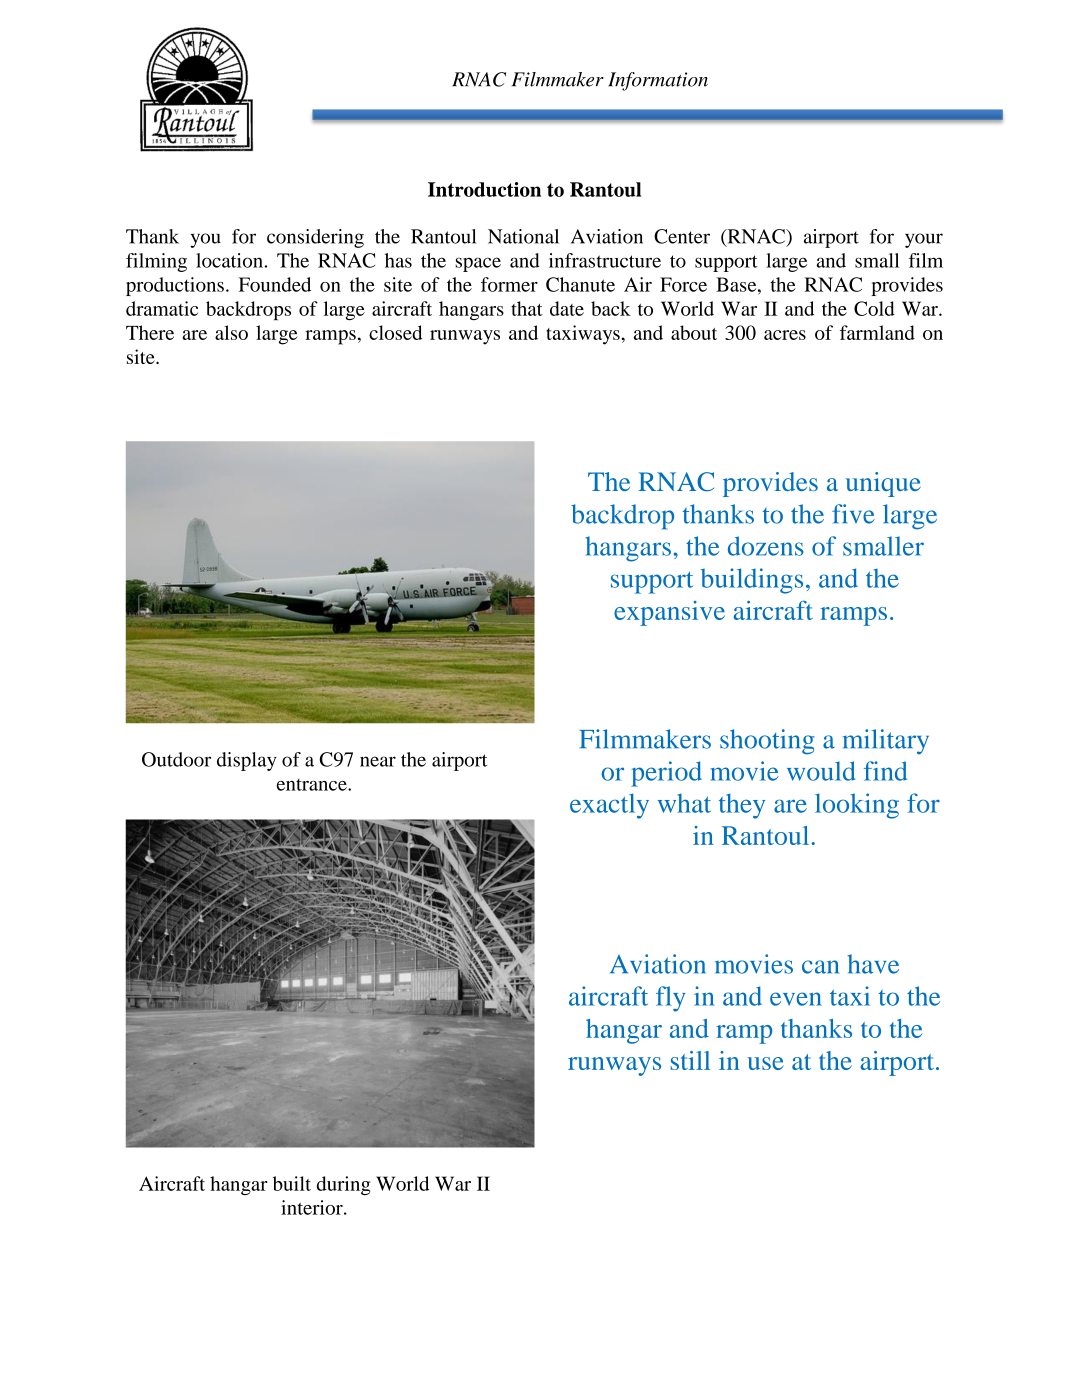 The height and width of the image is (1384, 1069). Describe the element at coordinates (820, 967) in the image. I see `can` at that location.
